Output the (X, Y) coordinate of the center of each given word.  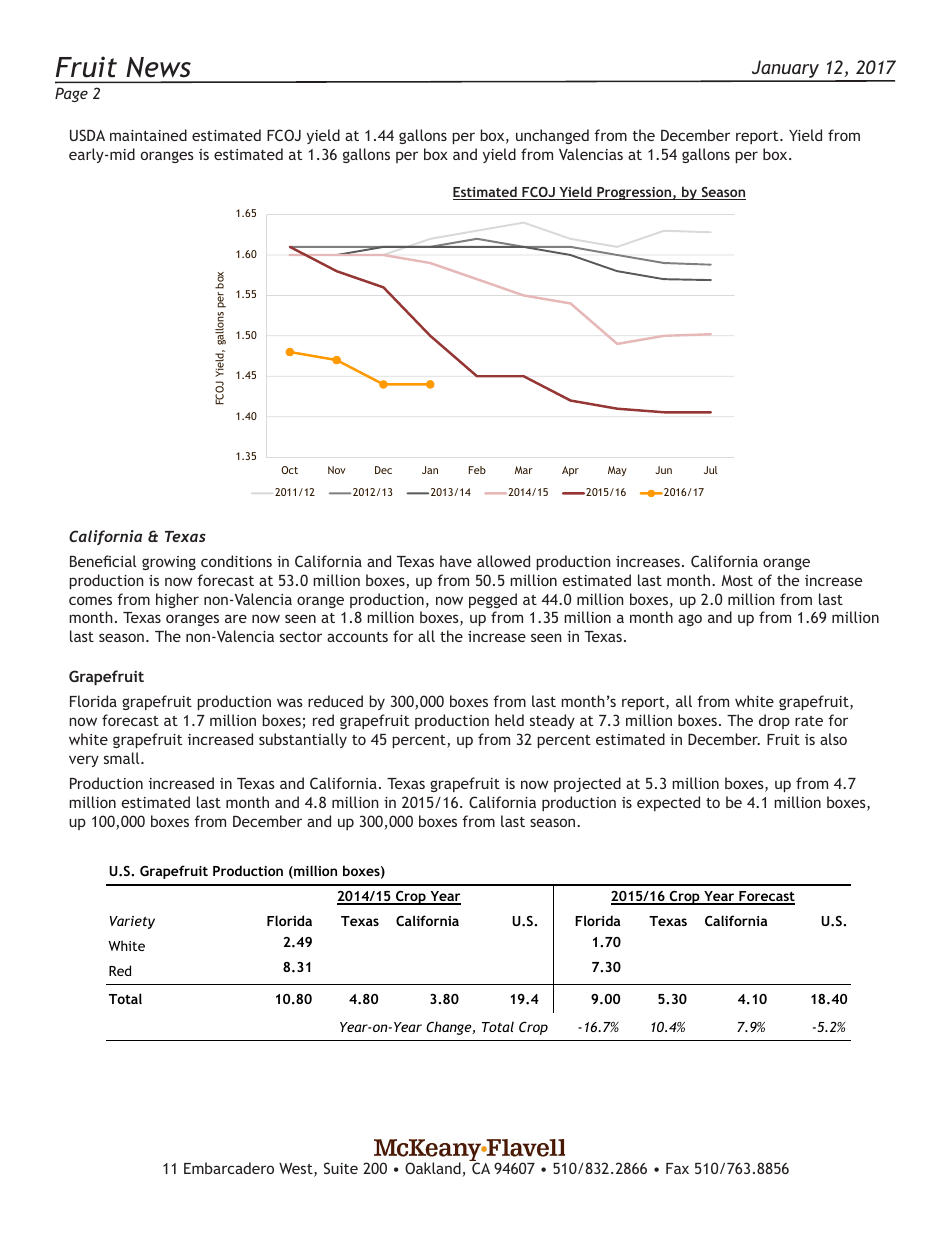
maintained (148, 135)
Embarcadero (229, 1168)
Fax (677, 1168)
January (786, 70)
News (158, 67)
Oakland (433, 1168)
